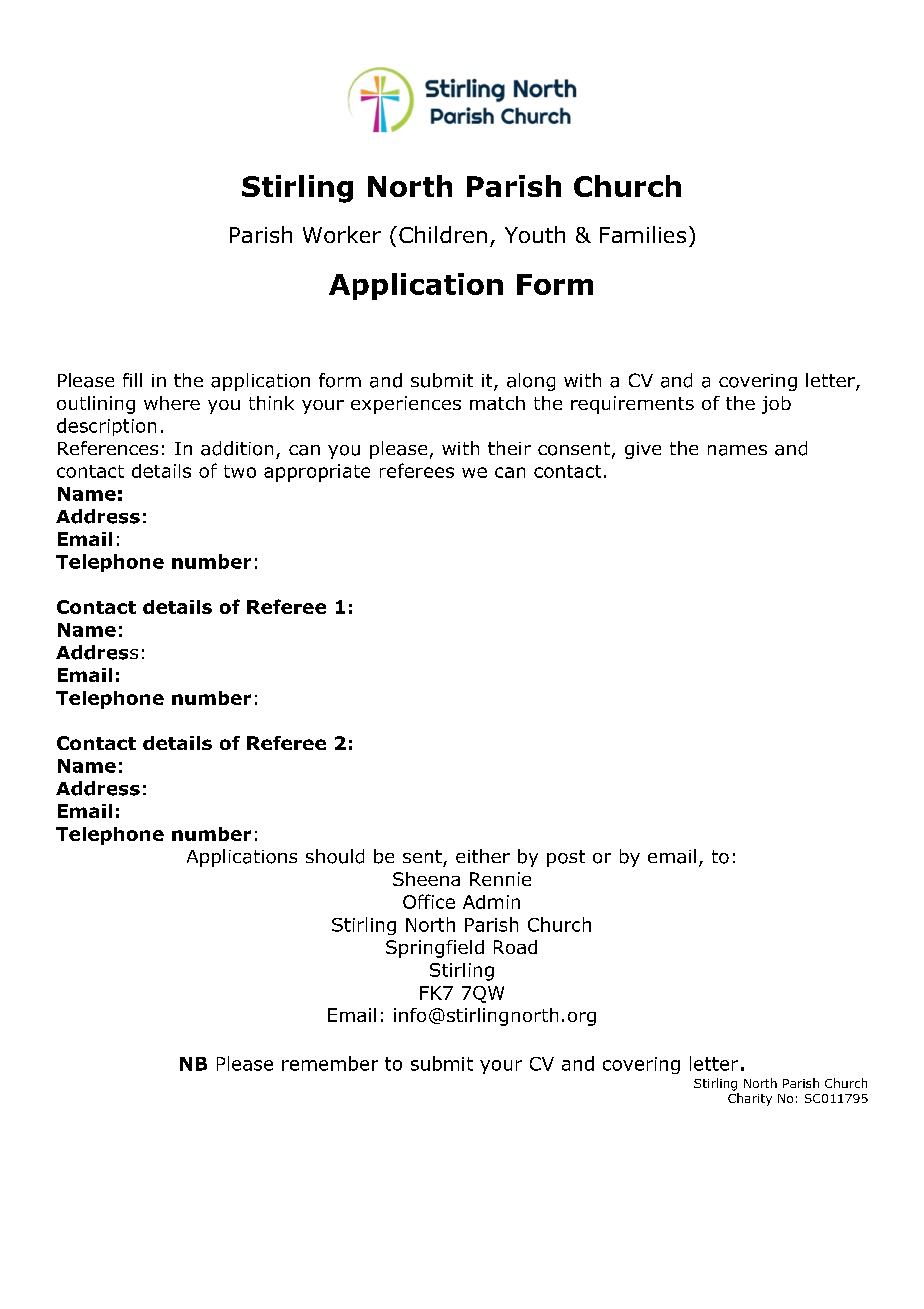 This screenshot has width=924, height=1309. What do you see at coordinates (509, 448) in the screenshot?
I see `their` at bounding box center [509, 448].
